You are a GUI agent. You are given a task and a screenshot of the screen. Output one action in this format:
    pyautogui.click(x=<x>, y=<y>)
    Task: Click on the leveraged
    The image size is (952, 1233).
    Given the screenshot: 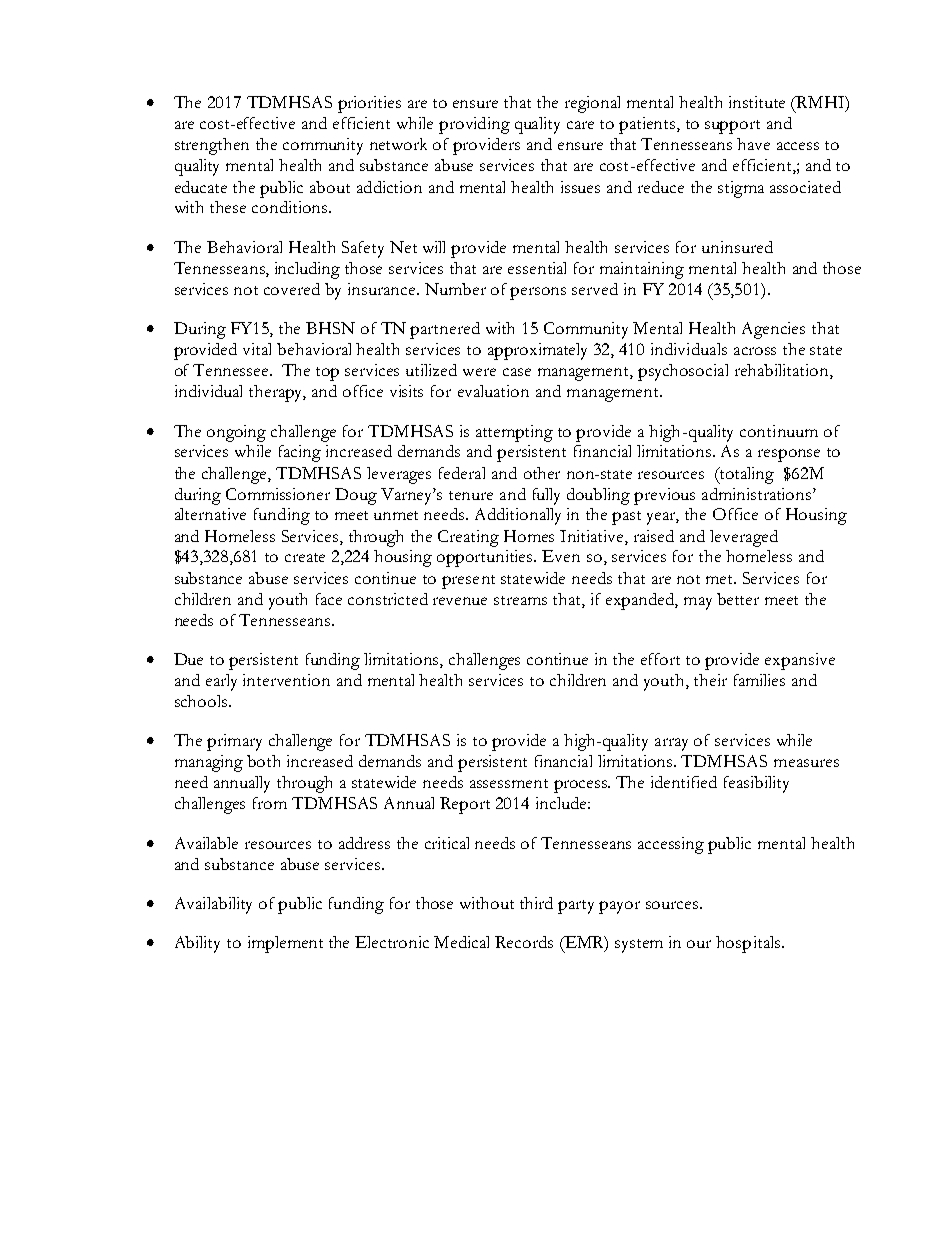 What is the action you would take?
    pyautogui.click(x=744, y=538)
